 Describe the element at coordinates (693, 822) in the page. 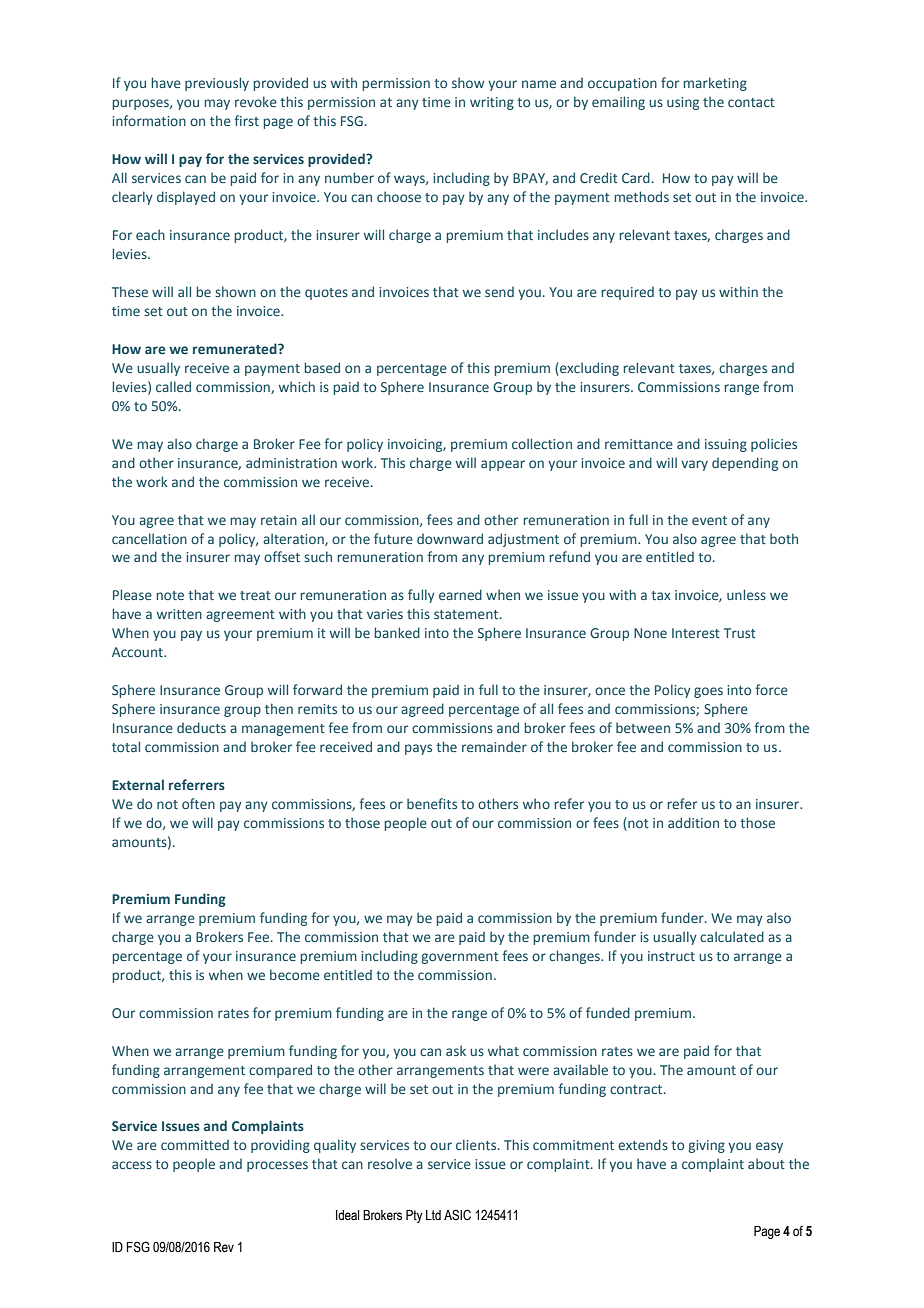

I see `addition` at that location.
